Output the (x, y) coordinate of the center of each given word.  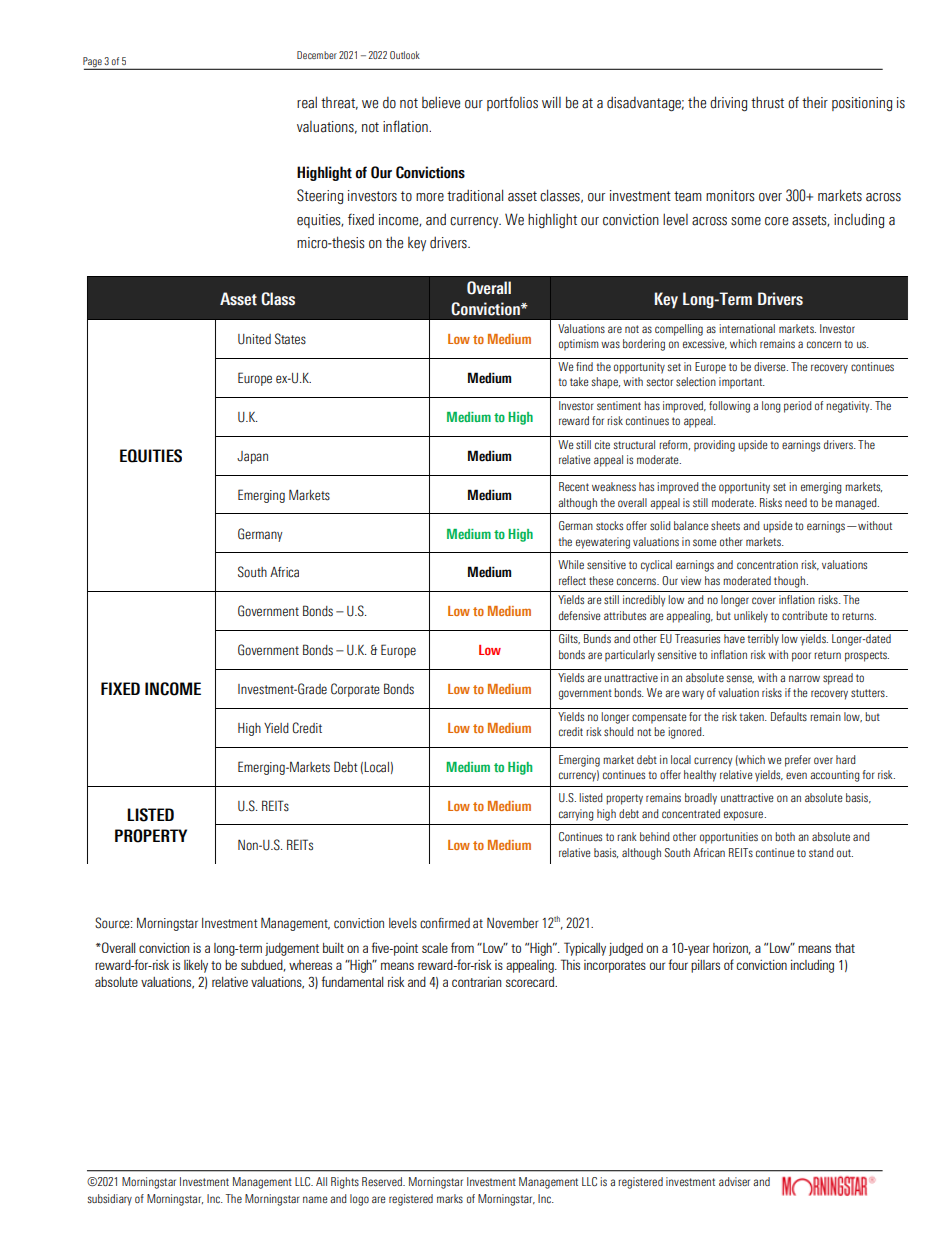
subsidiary (110, 1200)
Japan (252, 457)
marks (450, 1198)
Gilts (569, 639)
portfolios (512, 103)
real (307, 102)
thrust (767, 102)
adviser (734, 1181)
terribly (763, 640)
